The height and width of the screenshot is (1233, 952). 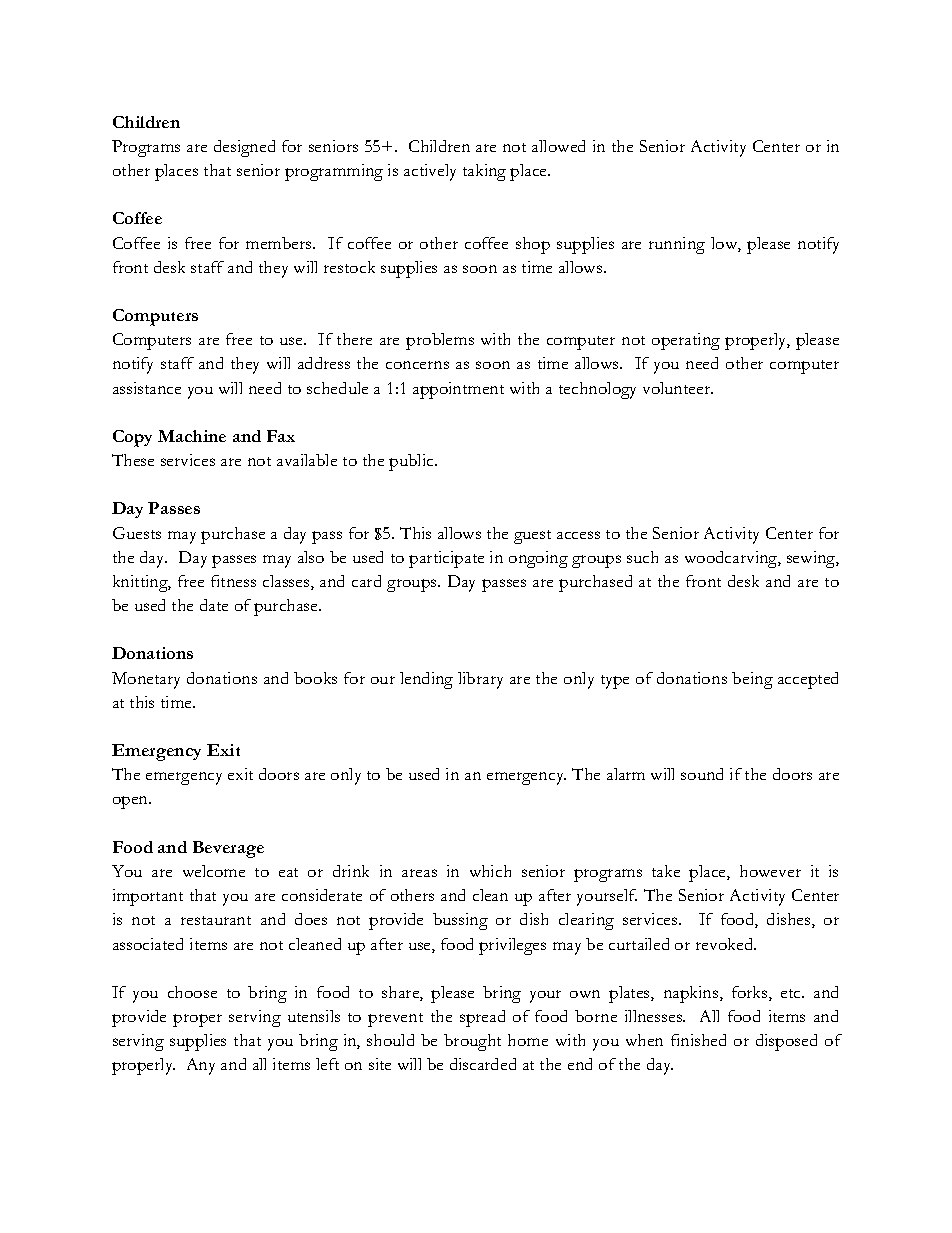 What do you see at coordinates (678, 388) in the screenshot?
I see `volunteer` at bounding box center [678, 388].
